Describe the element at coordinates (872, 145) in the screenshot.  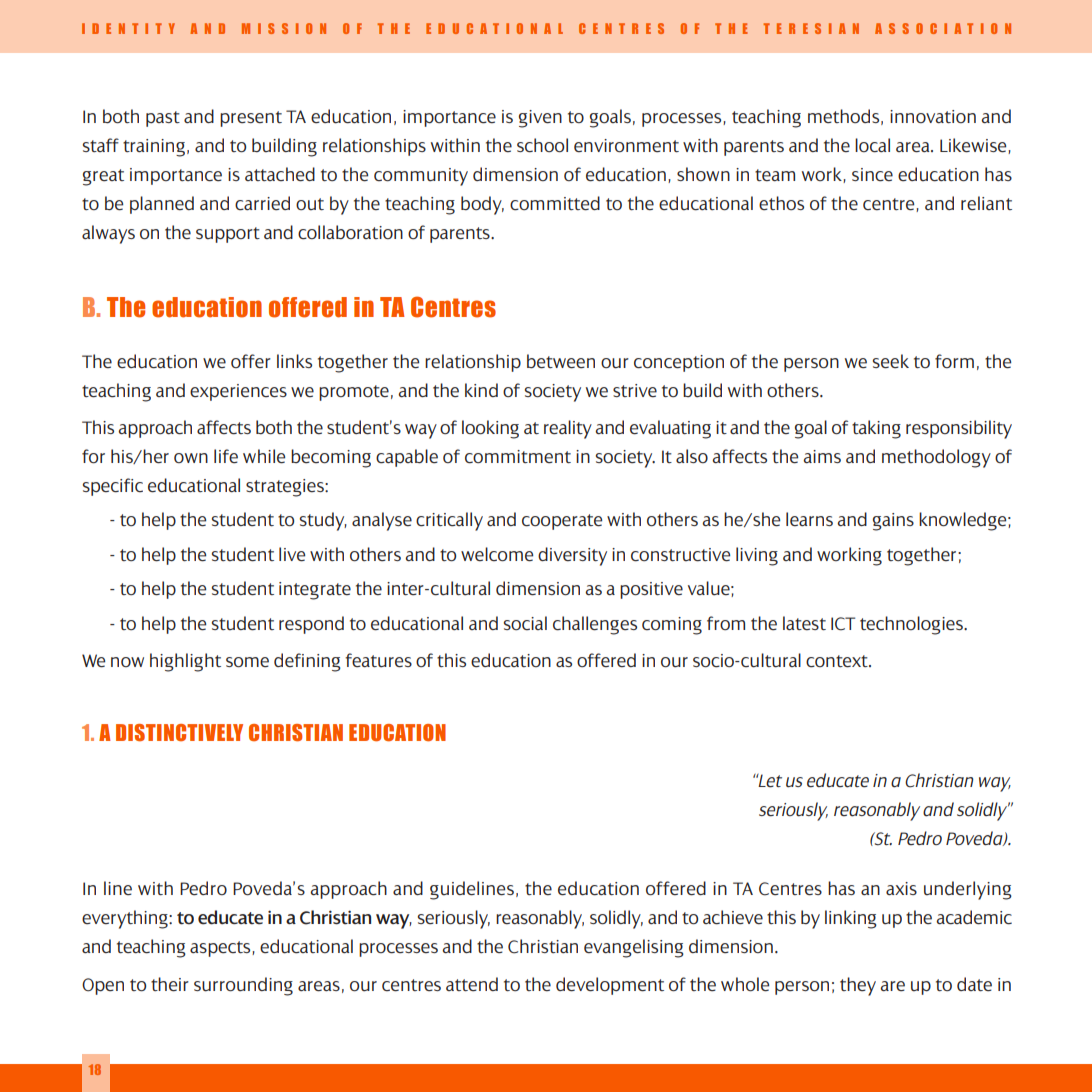
I see `local` at that location.
